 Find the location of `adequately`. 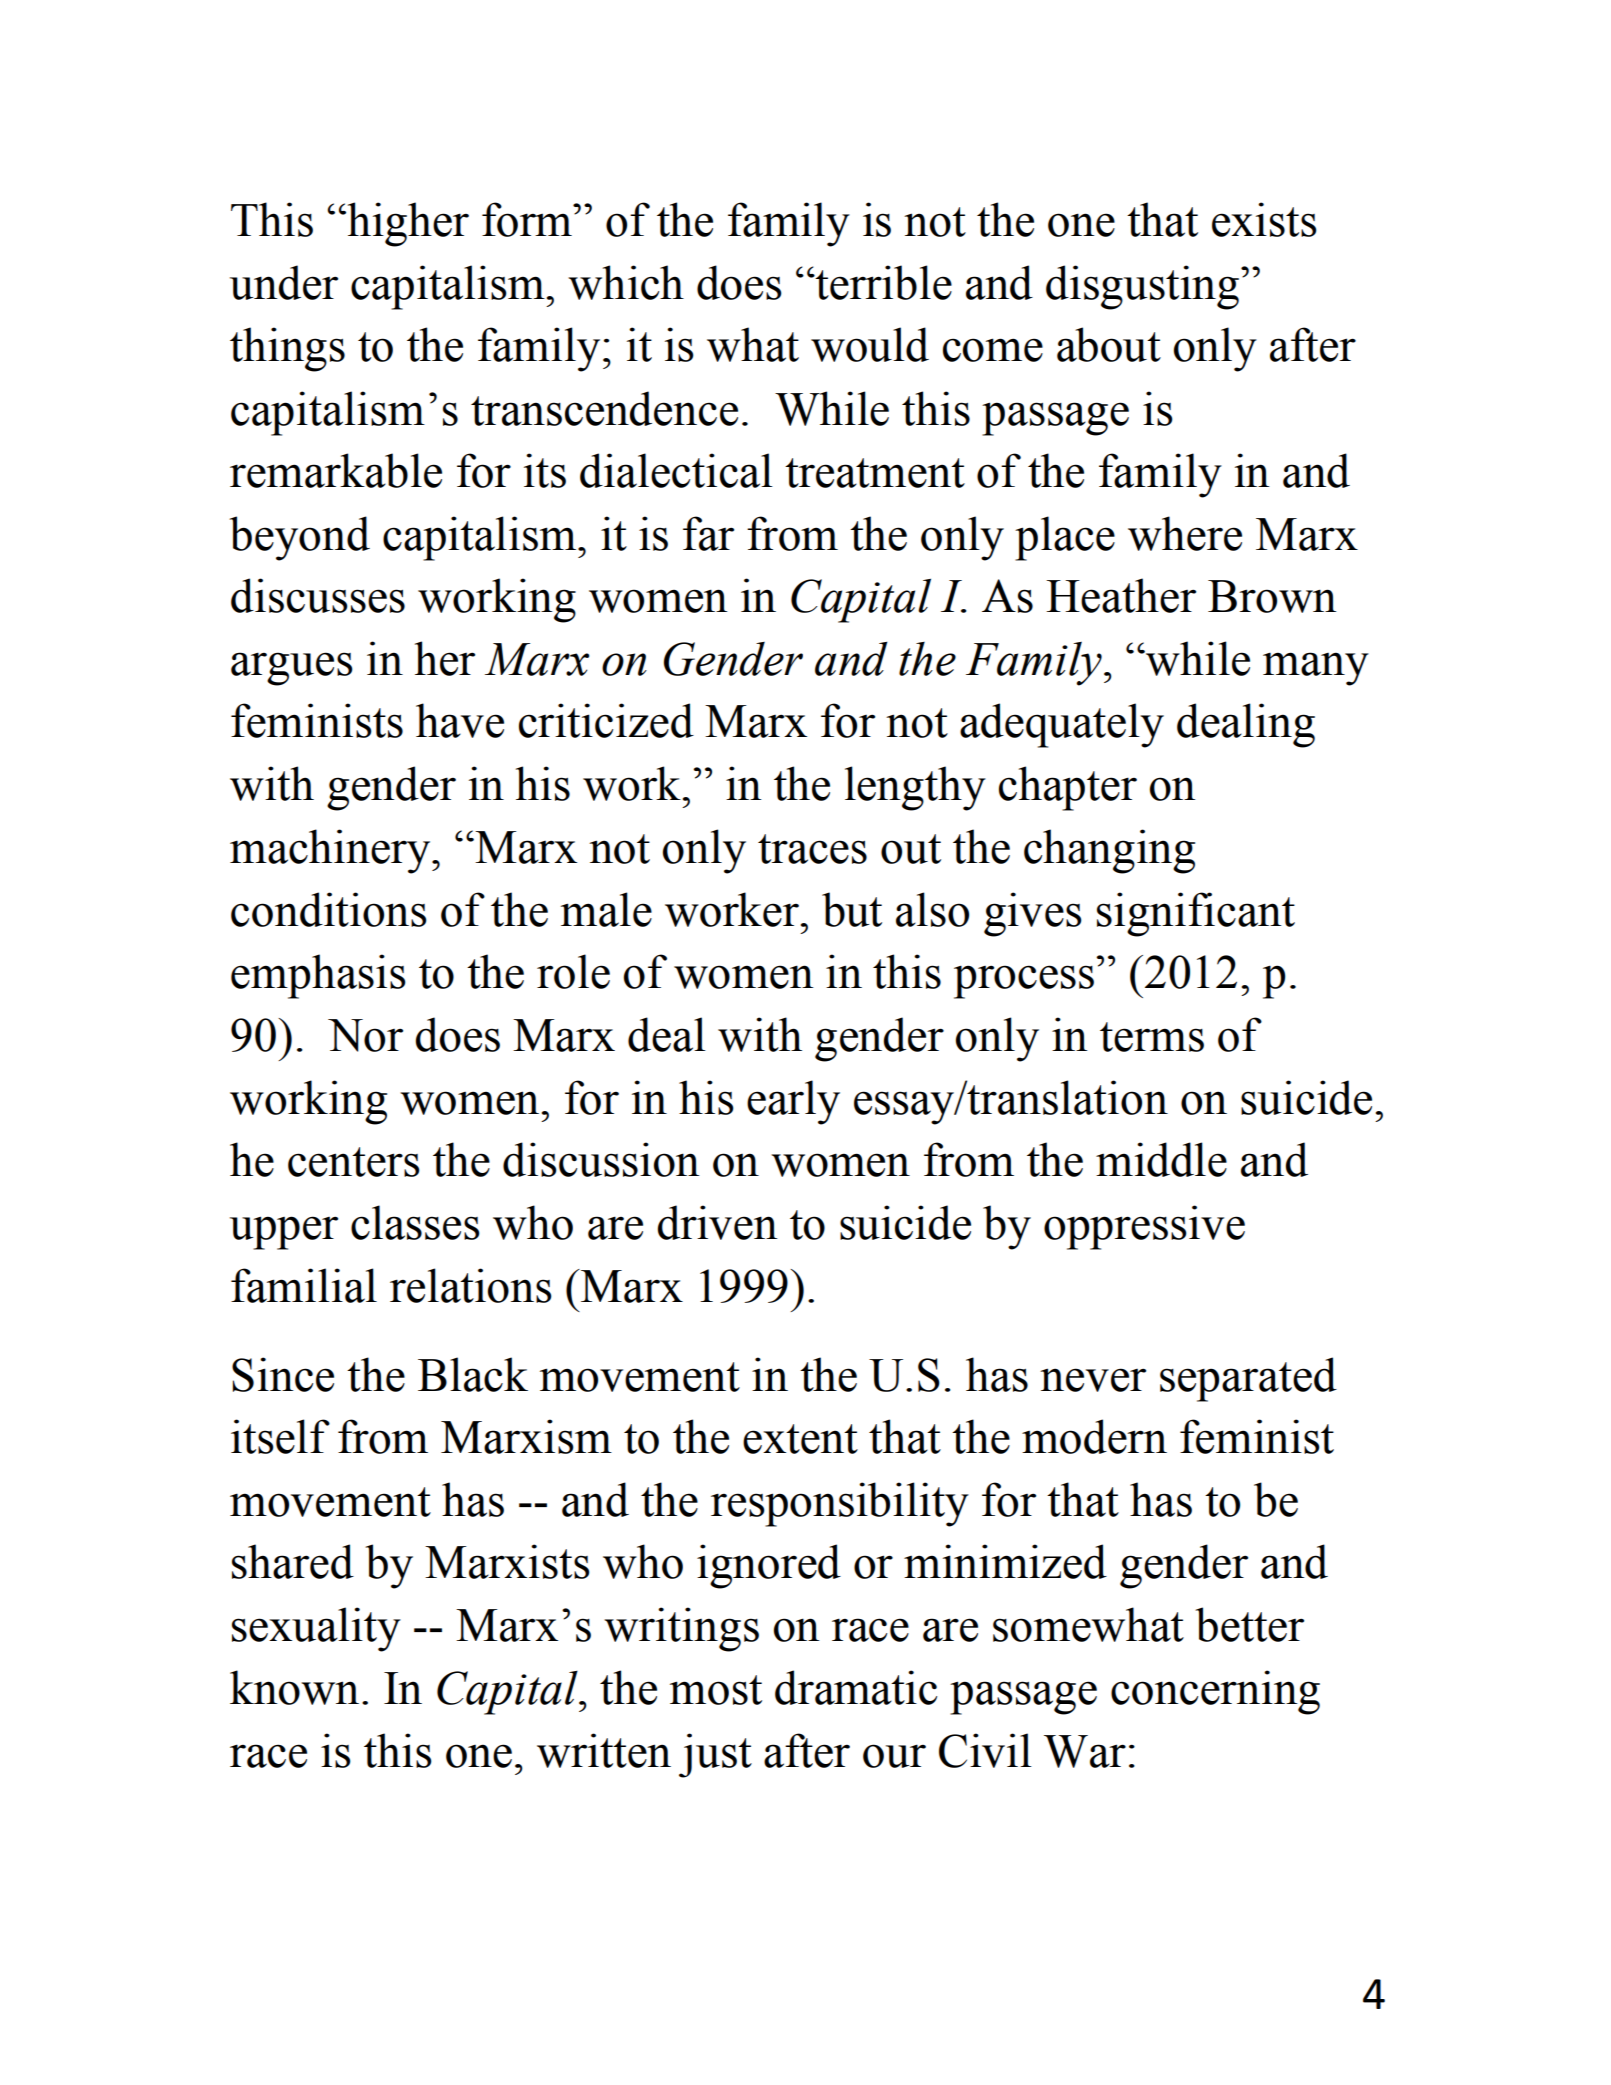

adequately is located at coordinates (1062, 725).
